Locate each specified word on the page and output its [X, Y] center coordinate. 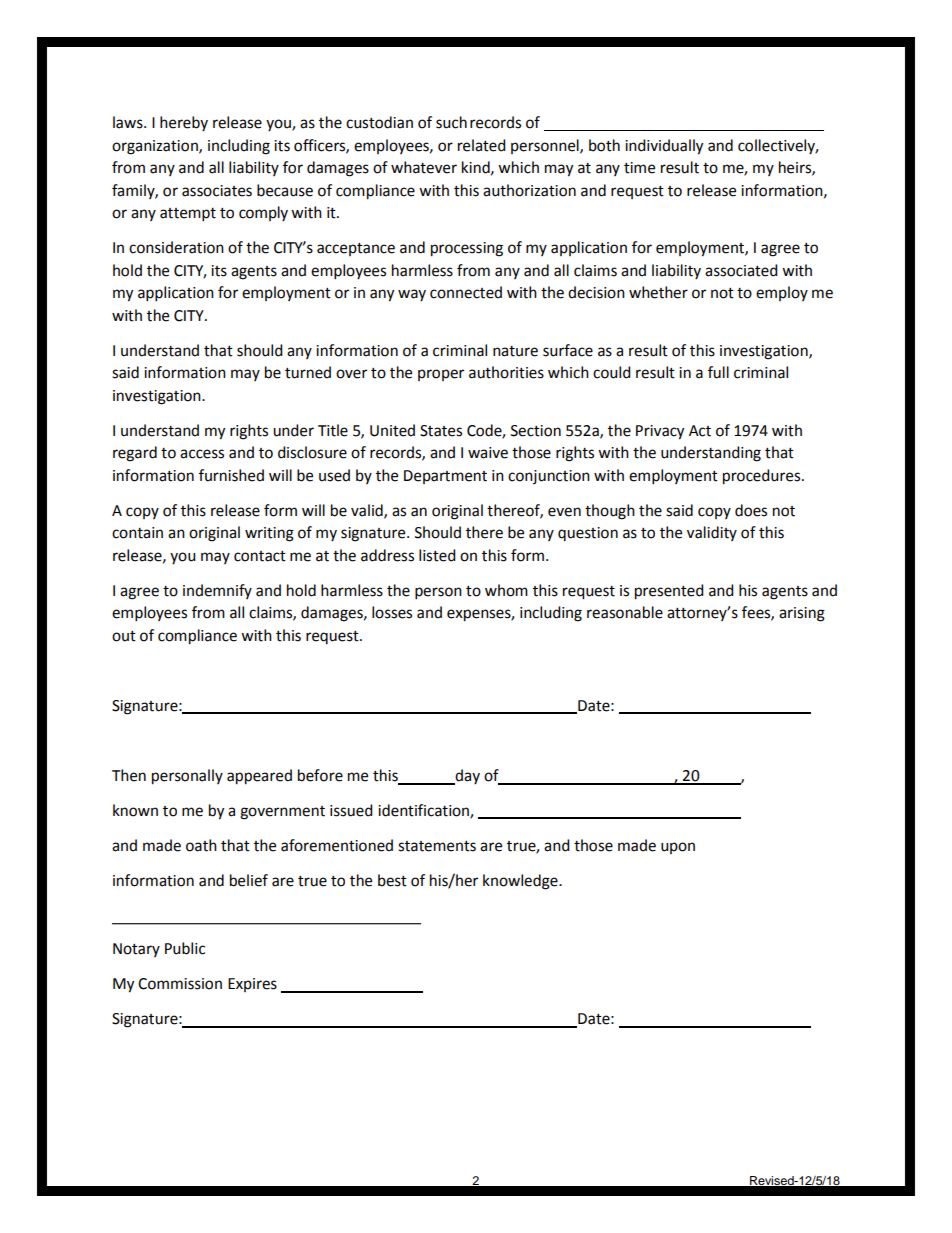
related [482, 145]
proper [441, 375]
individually [664, 147]
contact [260, 556]
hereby [184, 123]
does [751, 510]
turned [308, 372]
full [718, 372]
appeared [259, 777]
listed [437, 555]
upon [678, 848]
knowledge [521, 882]
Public [185, 948]
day [467, 777]
